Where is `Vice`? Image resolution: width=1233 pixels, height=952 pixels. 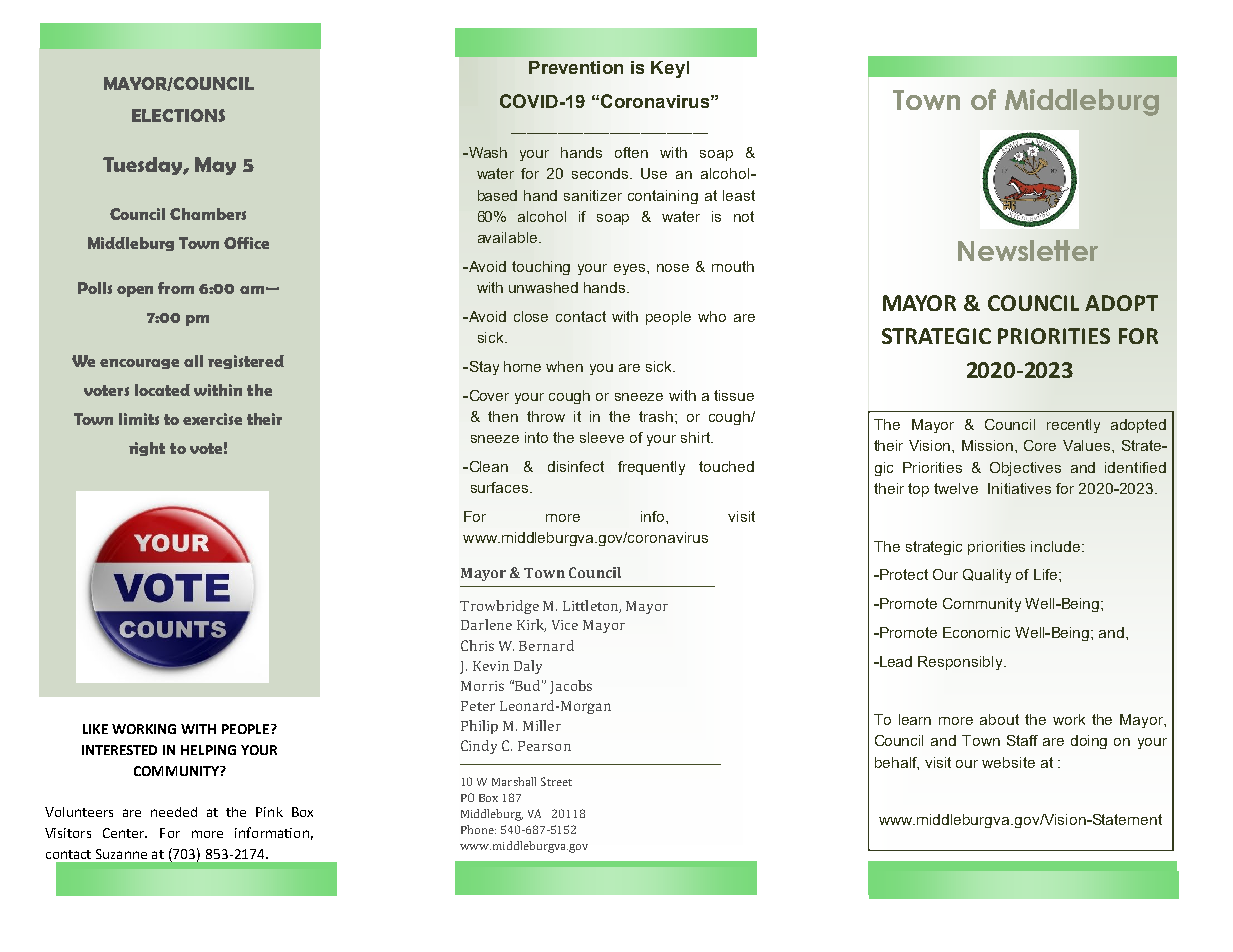 Vice is located at coordinates (565, 625).
